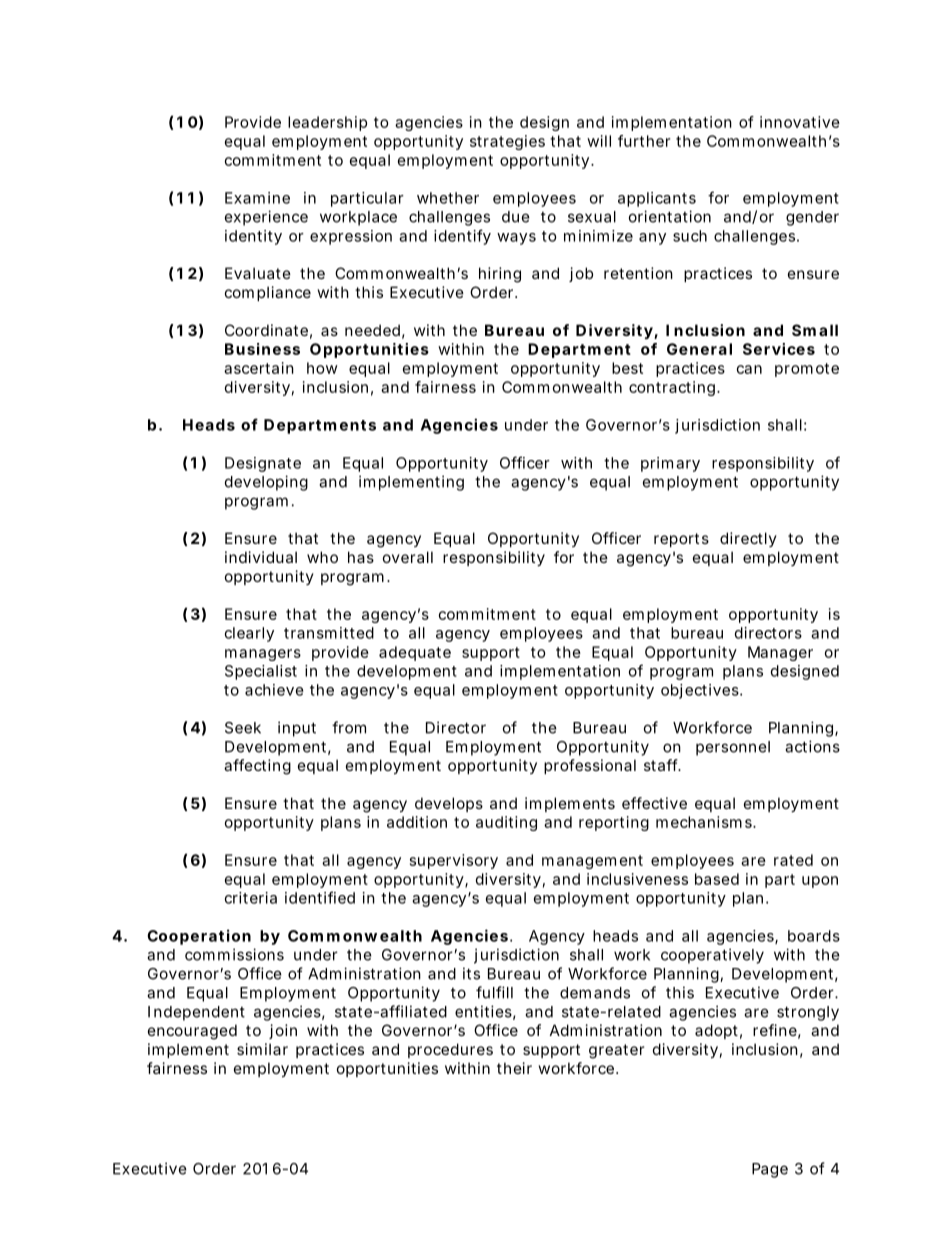  I want to click on their, so click(514, 1068).
